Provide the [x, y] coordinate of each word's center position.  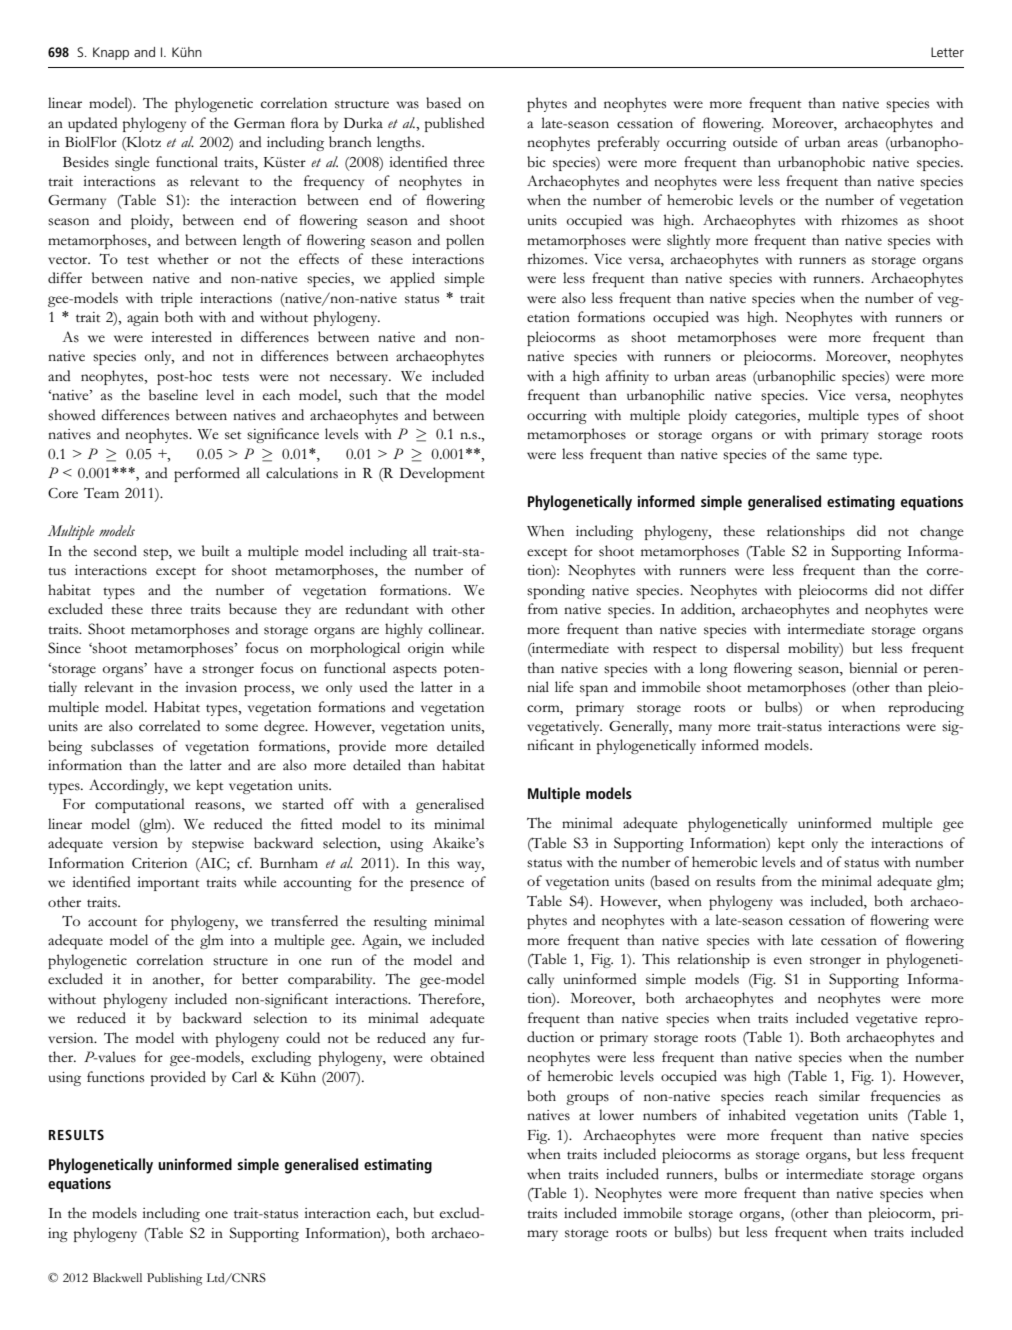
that [398, 394]
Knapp [111, 53]
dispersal [753, 649]
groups [587, 1099]
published [455, 124]
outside [755, 142]
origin [426, 650]
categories [766, 417]
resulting [400, 922]
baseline [173, 395]
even [788, 960]
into [242, 940]
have [168, 667]
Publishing [175, 1279]
